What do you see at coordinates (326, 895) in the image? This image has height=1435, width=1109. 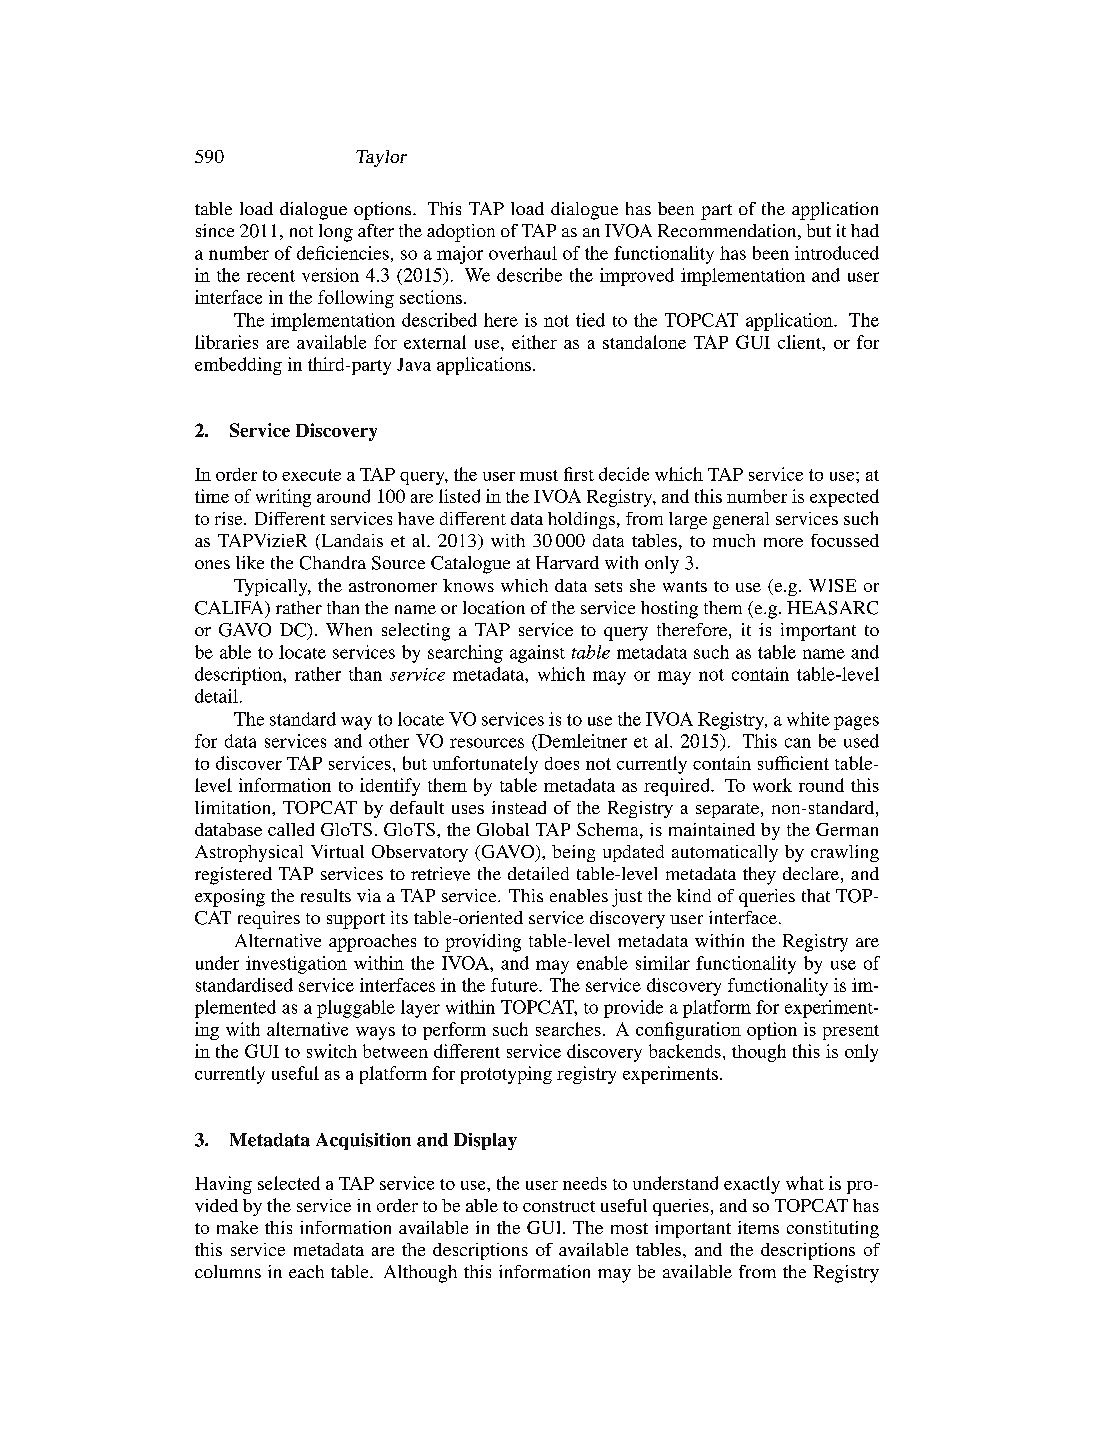 I see `results` at bounding box center [326, 895].
